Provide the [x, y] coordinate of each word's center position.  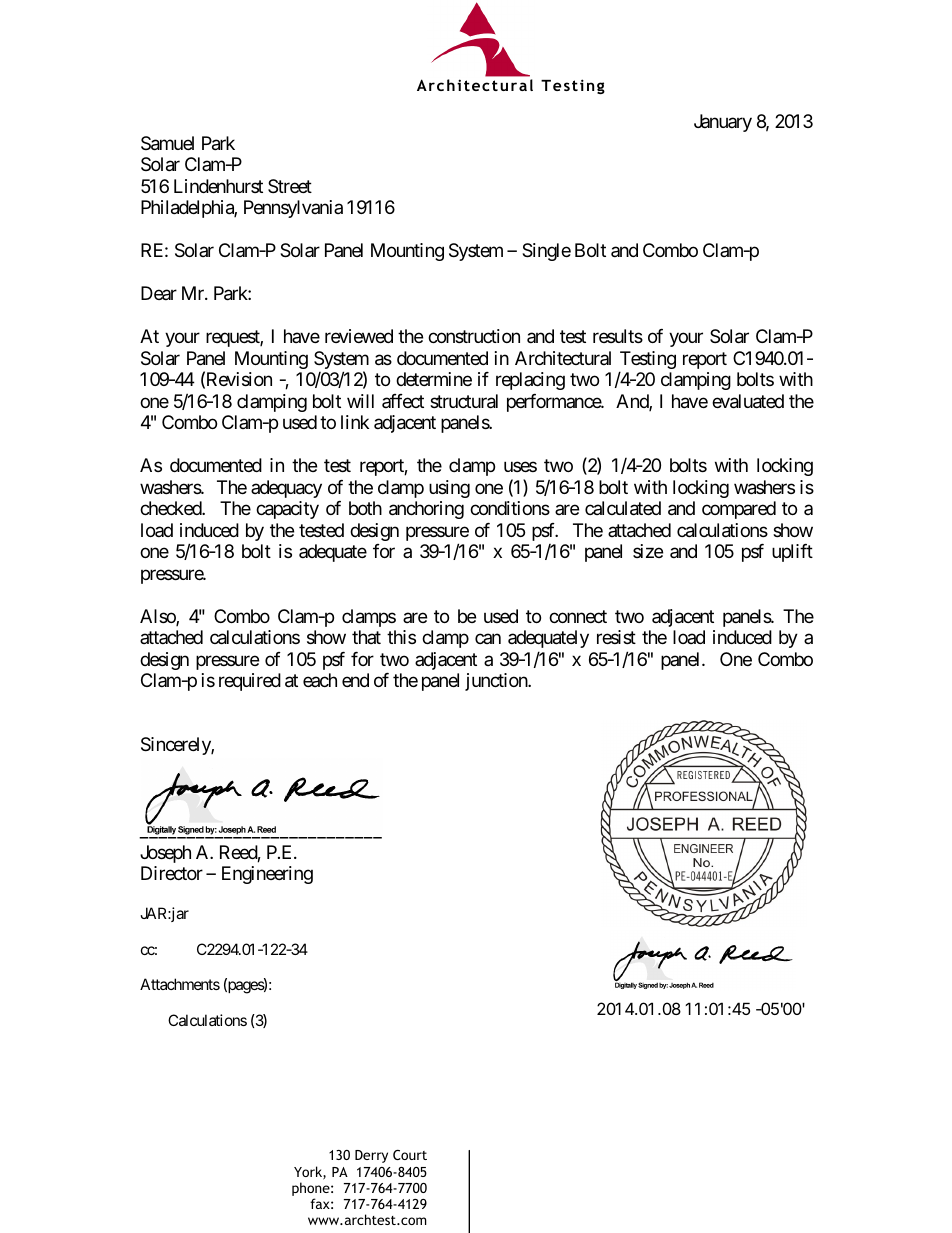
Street [290, 186]
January [723, 123]
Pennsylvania [293, 209]
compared [739, 510]
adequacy [286, 489]
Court [410, 1155]
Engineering [267, 875]
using [449, 489]
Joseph [165, 854]
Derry [371, 1156]
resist [616, 637]
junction [497, 682]
